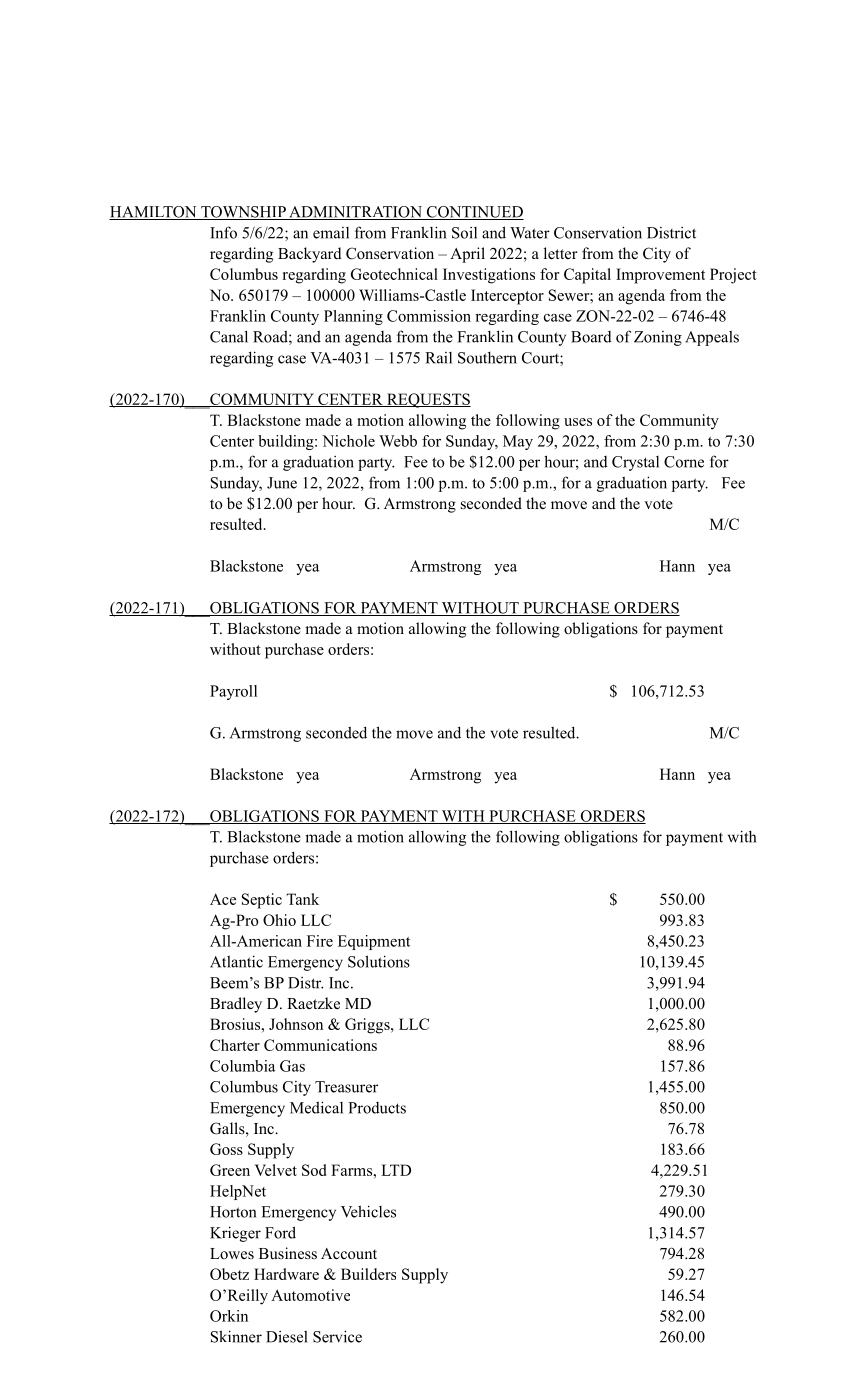  Describe the element at coordinates (660, 276) in the screenshot. I see `Improvement` at that location.
